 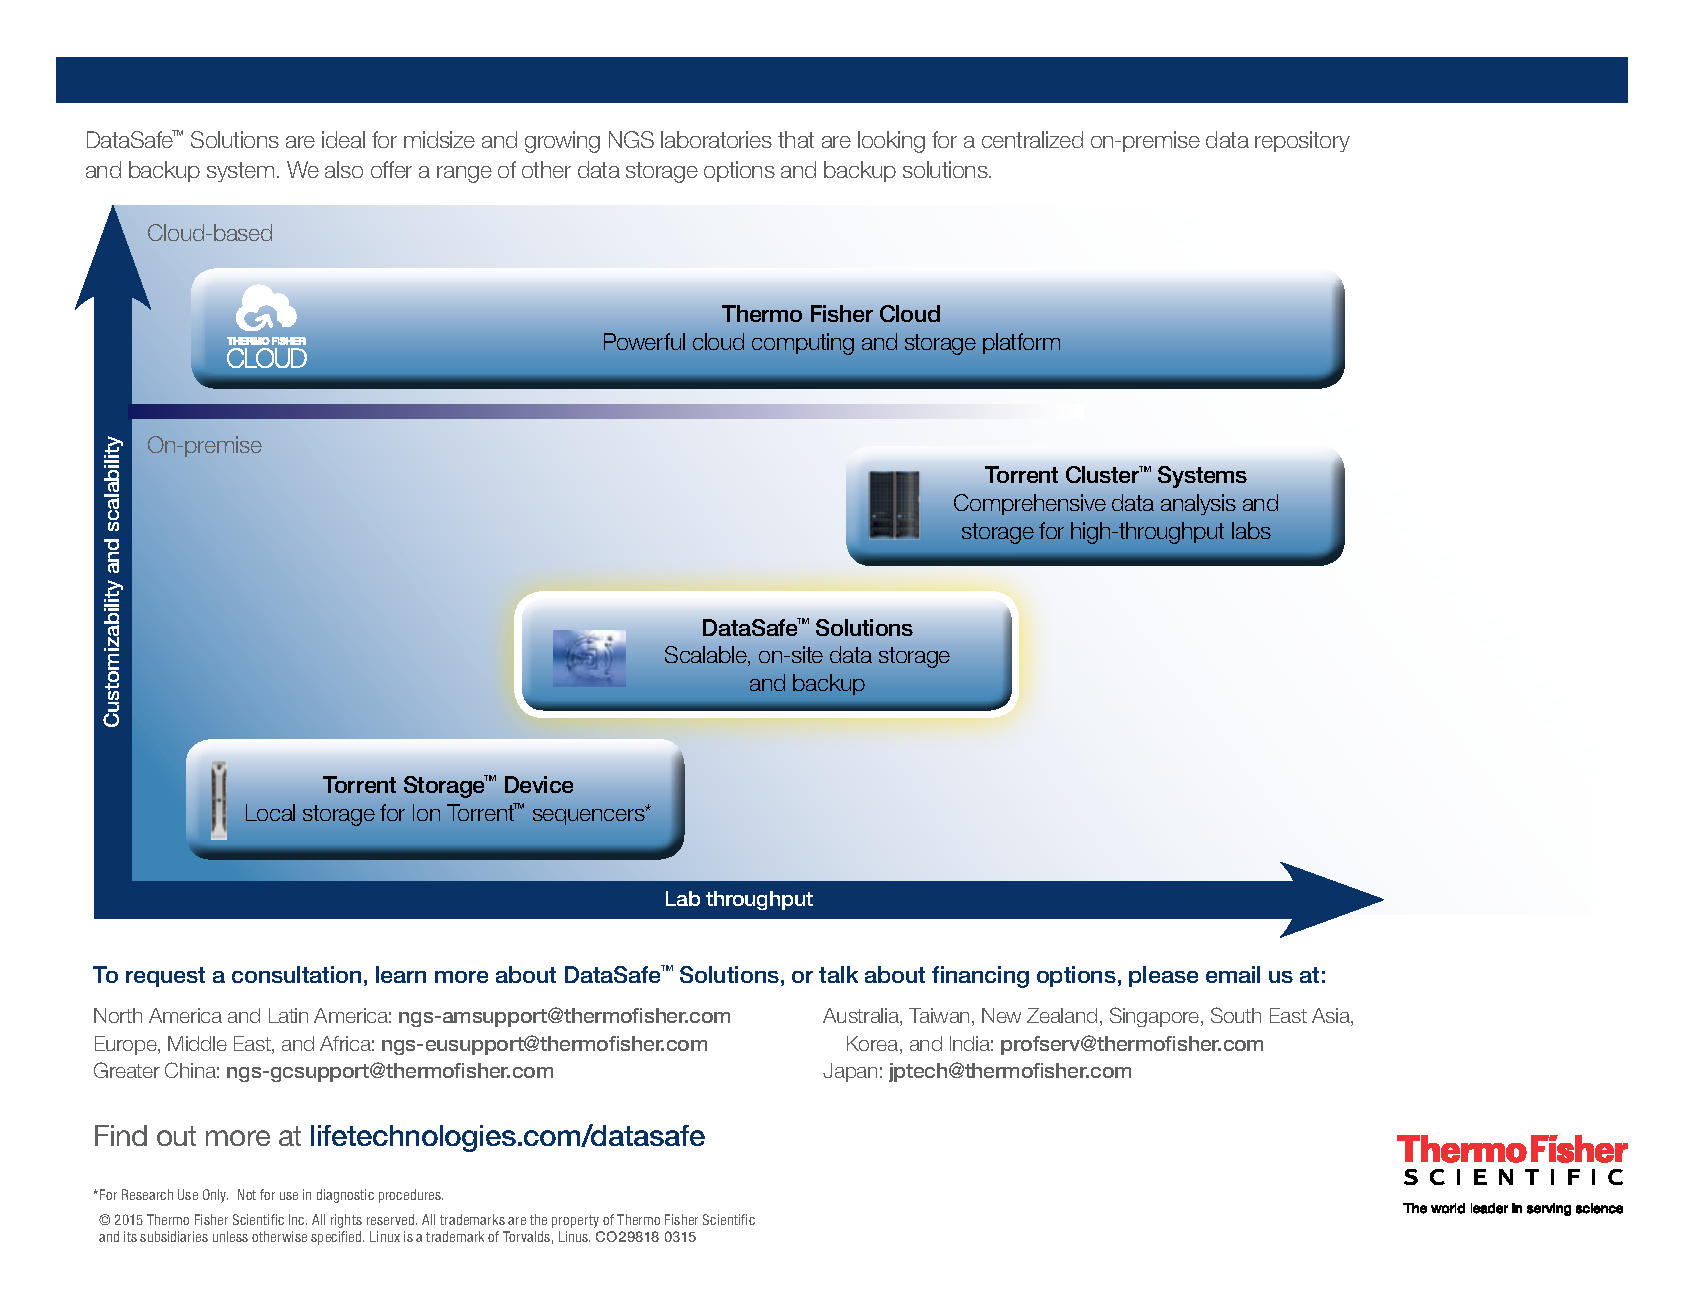 What do you see at coordinates (344, 169) in the image?
I see `also` at bounding box center [344, 169].
